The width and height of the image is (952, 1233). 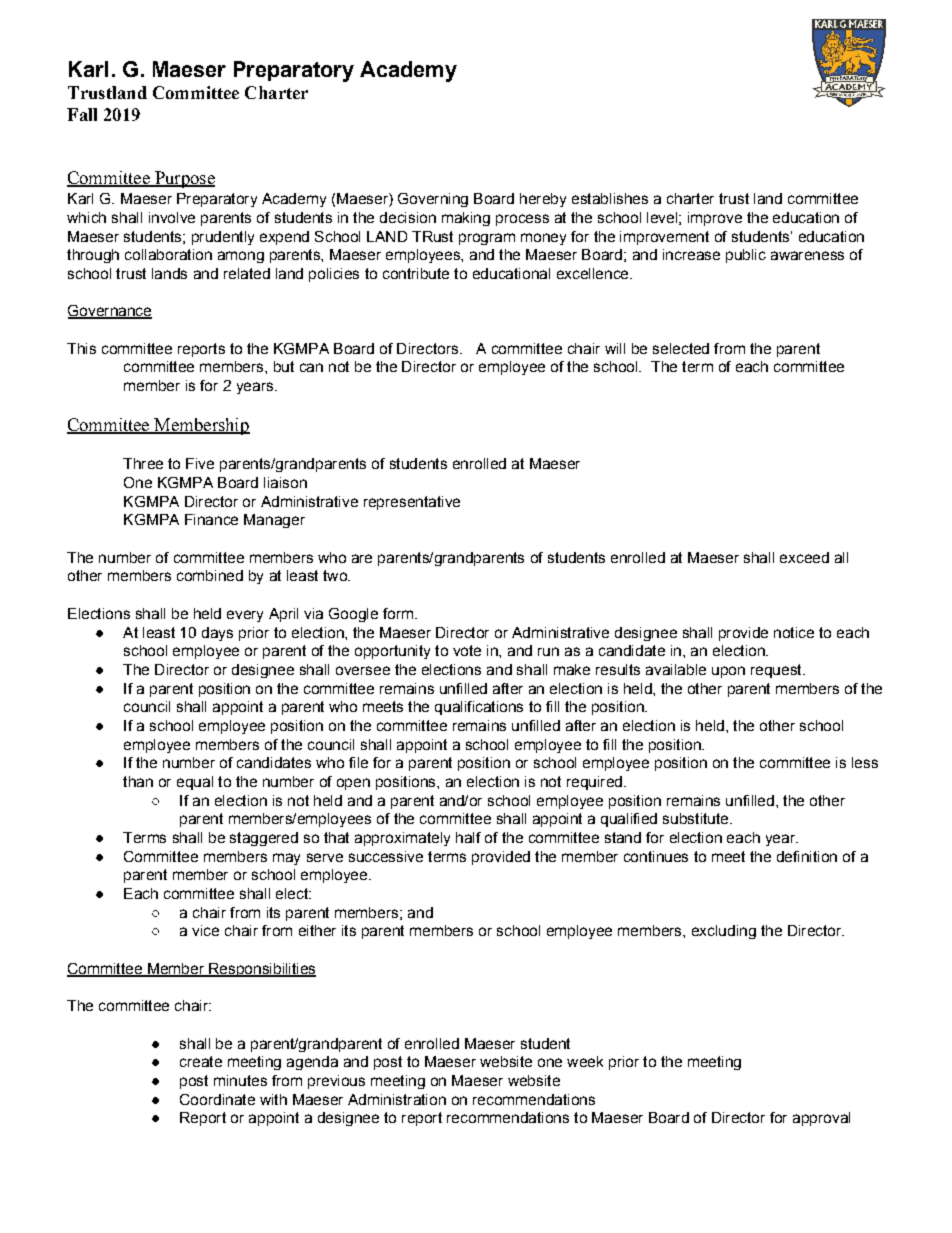 What do you see at coordinates (615, 348) in the image?
I see `will` at bounding box center [615, 348].
